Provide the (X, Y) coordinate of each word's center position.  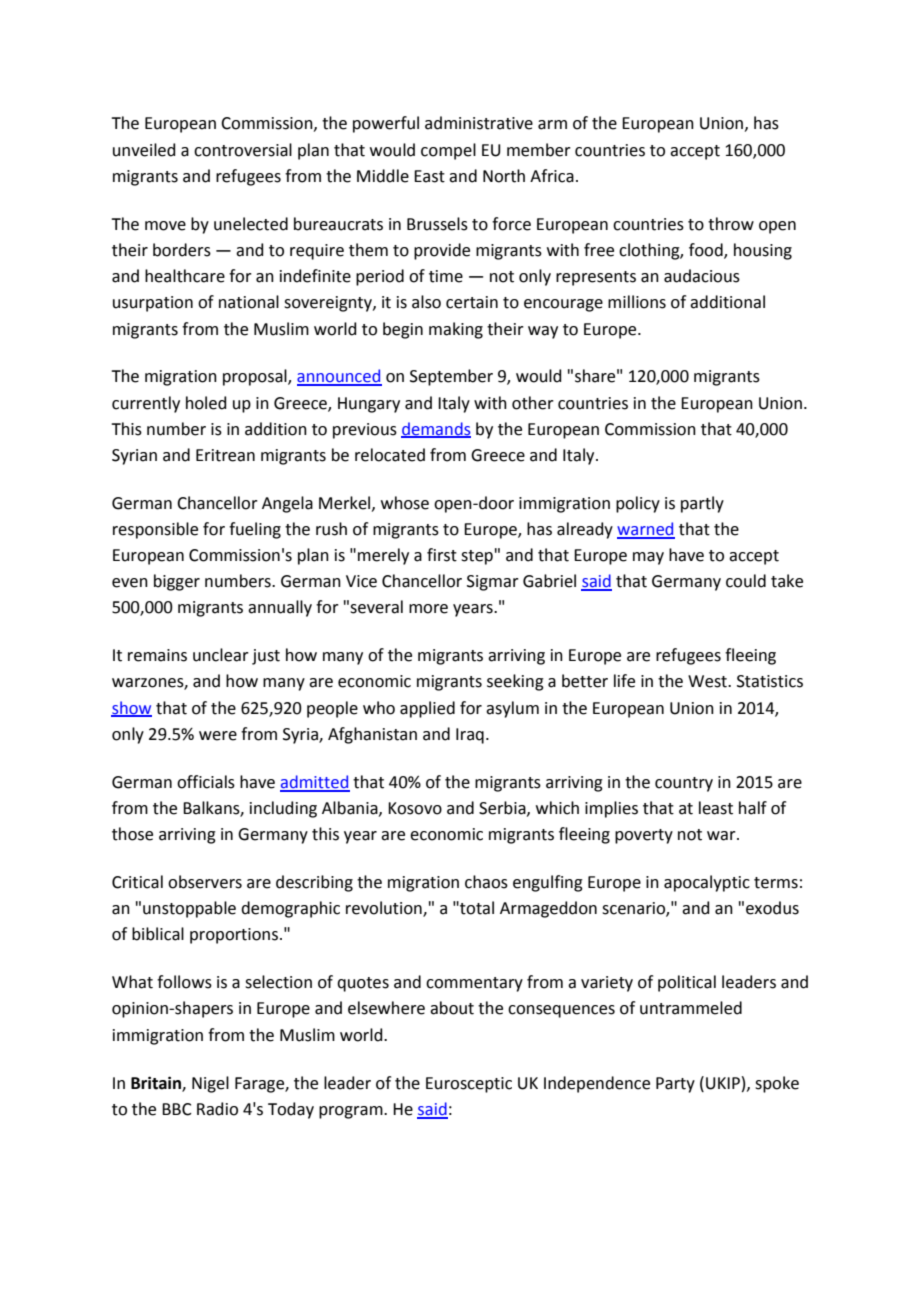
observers (205, 882)
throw (731, 224)
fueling (255, 530)
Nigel (210, 1084)
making (456, 330)
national (249, 302)
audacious (702, 276)
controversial (243, 150)
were (218, 736)
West (708, 681)
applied (427, 709)
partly (702, 504)
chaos (486, 882)
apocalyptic (707, 883)
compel (448, 151)
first (442, 555)
